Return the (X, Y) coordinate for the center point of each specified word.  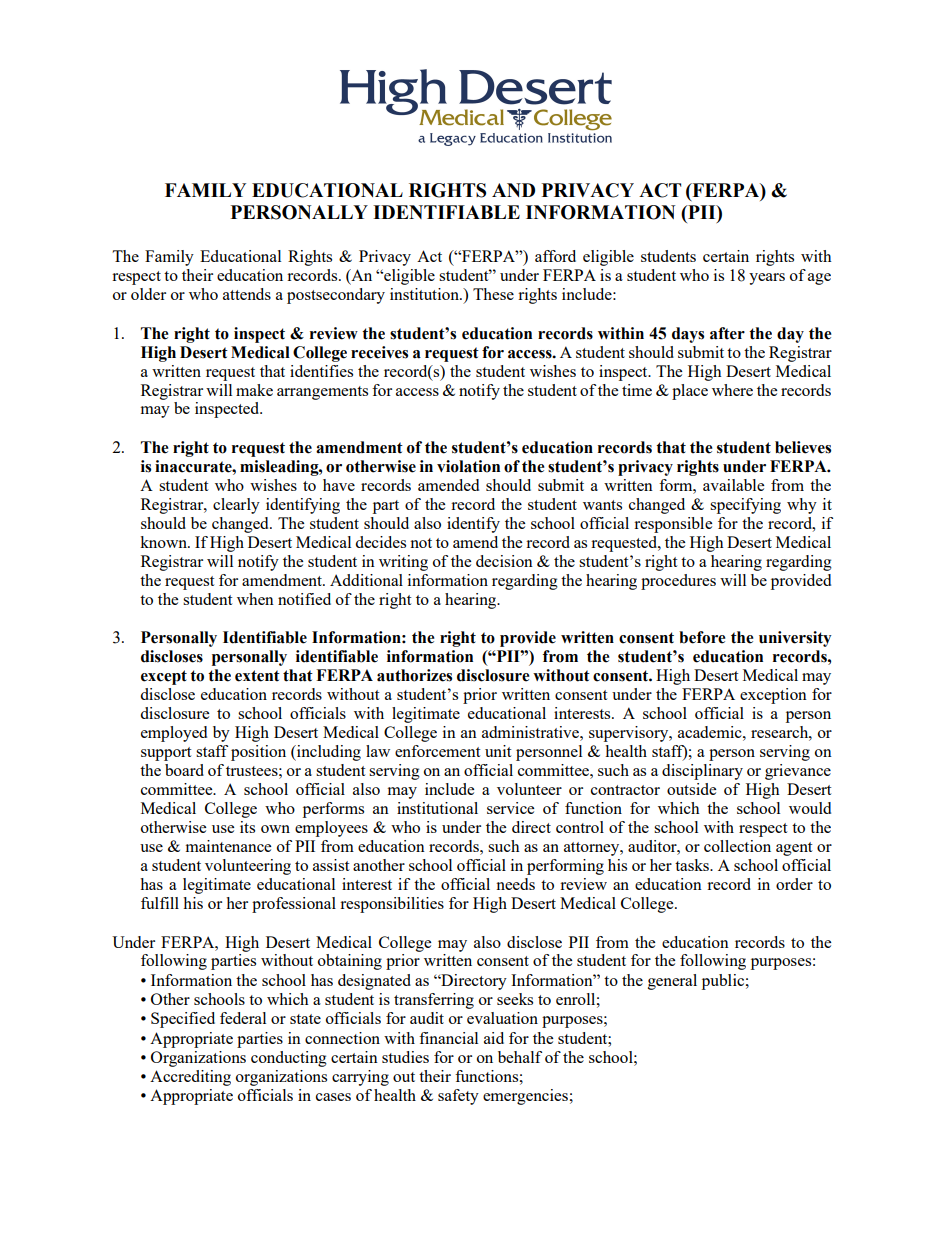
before (702, 637)
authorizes (414, 675)
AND (513, 190)
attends (247, 294)
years (767, 279)
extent (257, 676)
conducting (289, 1059)
